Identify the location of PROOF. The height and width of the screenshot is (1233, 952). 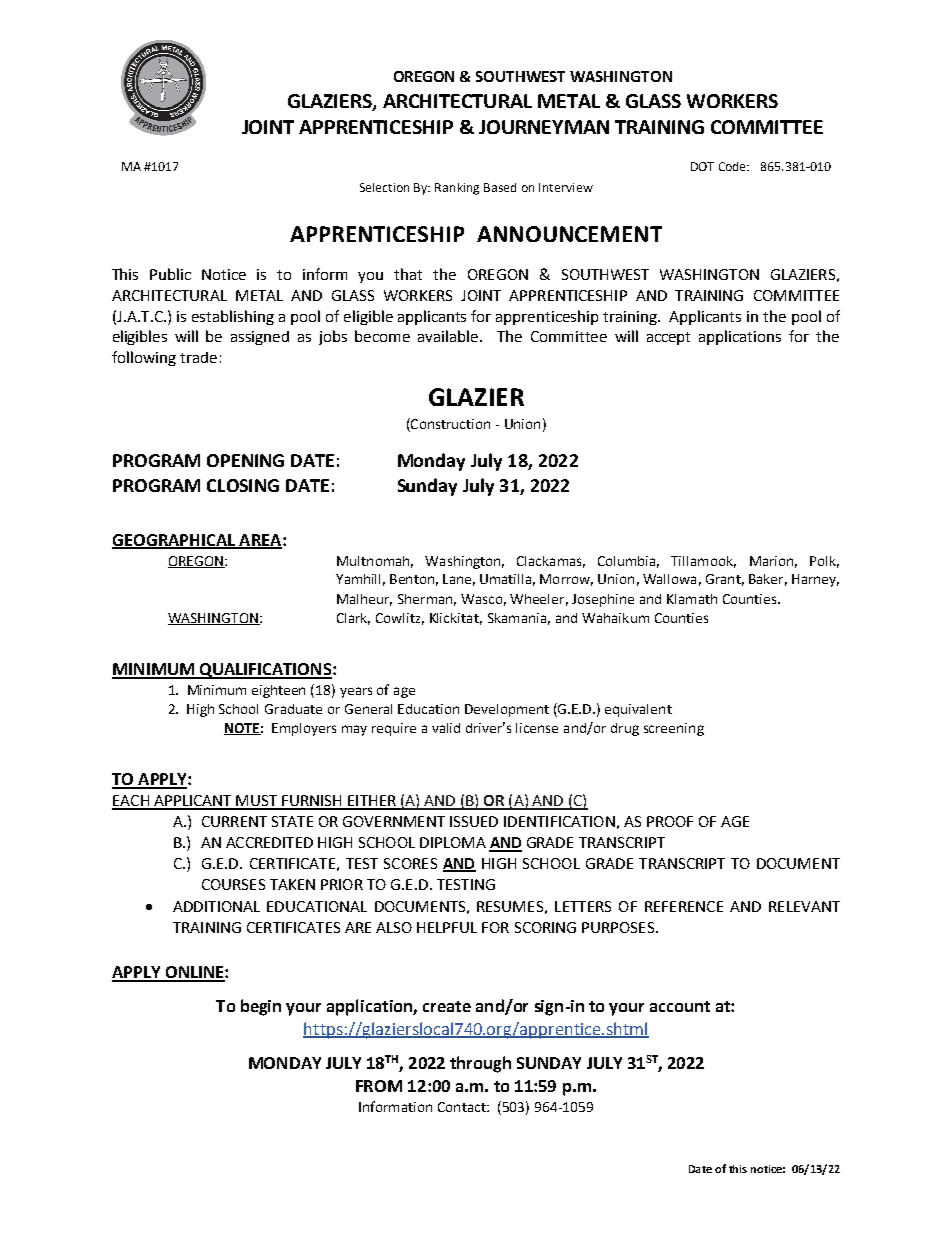
(670, 821).
